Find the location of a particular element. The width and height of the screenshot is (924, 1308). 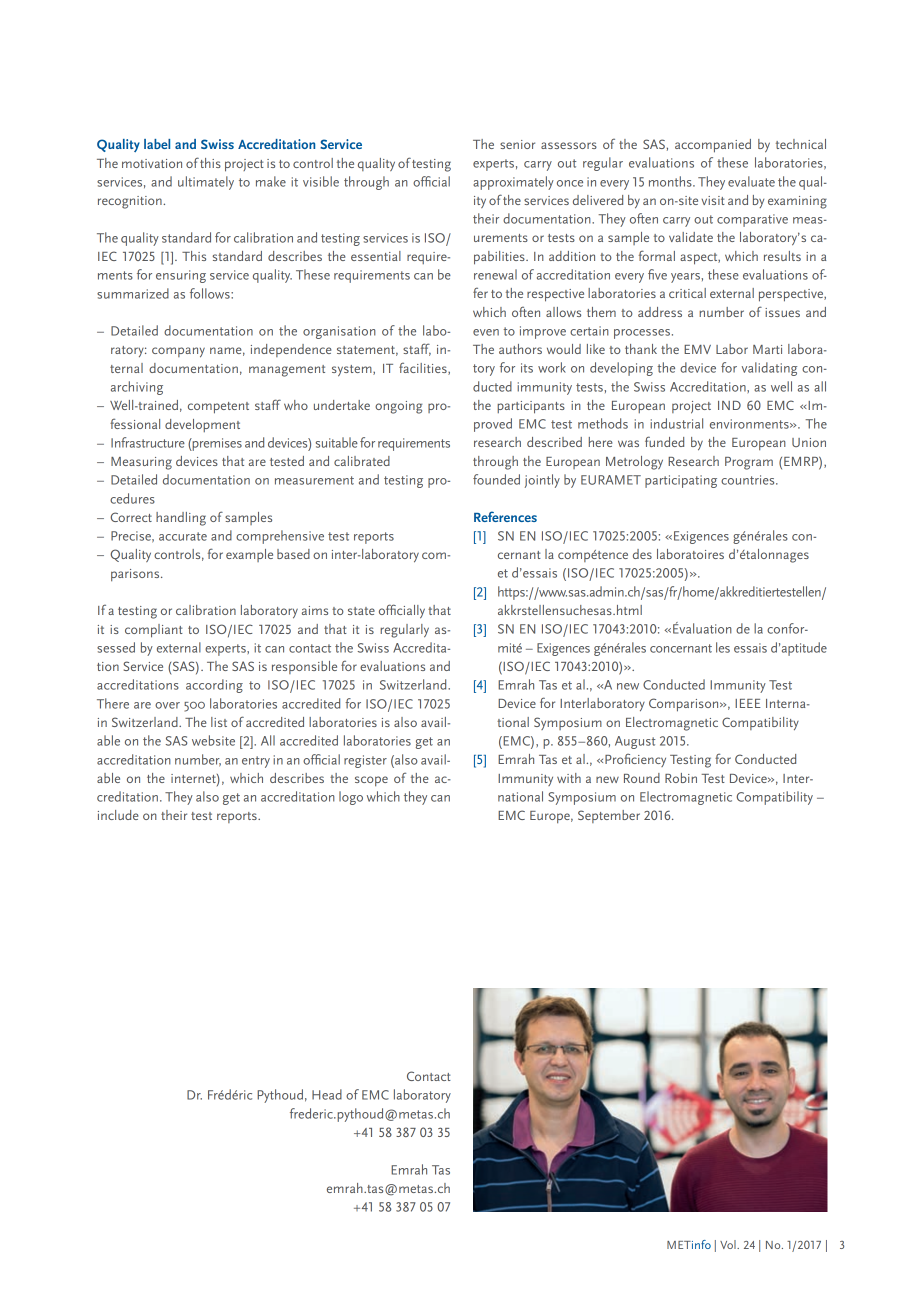

Robin is located at coordinates (681, 778).
